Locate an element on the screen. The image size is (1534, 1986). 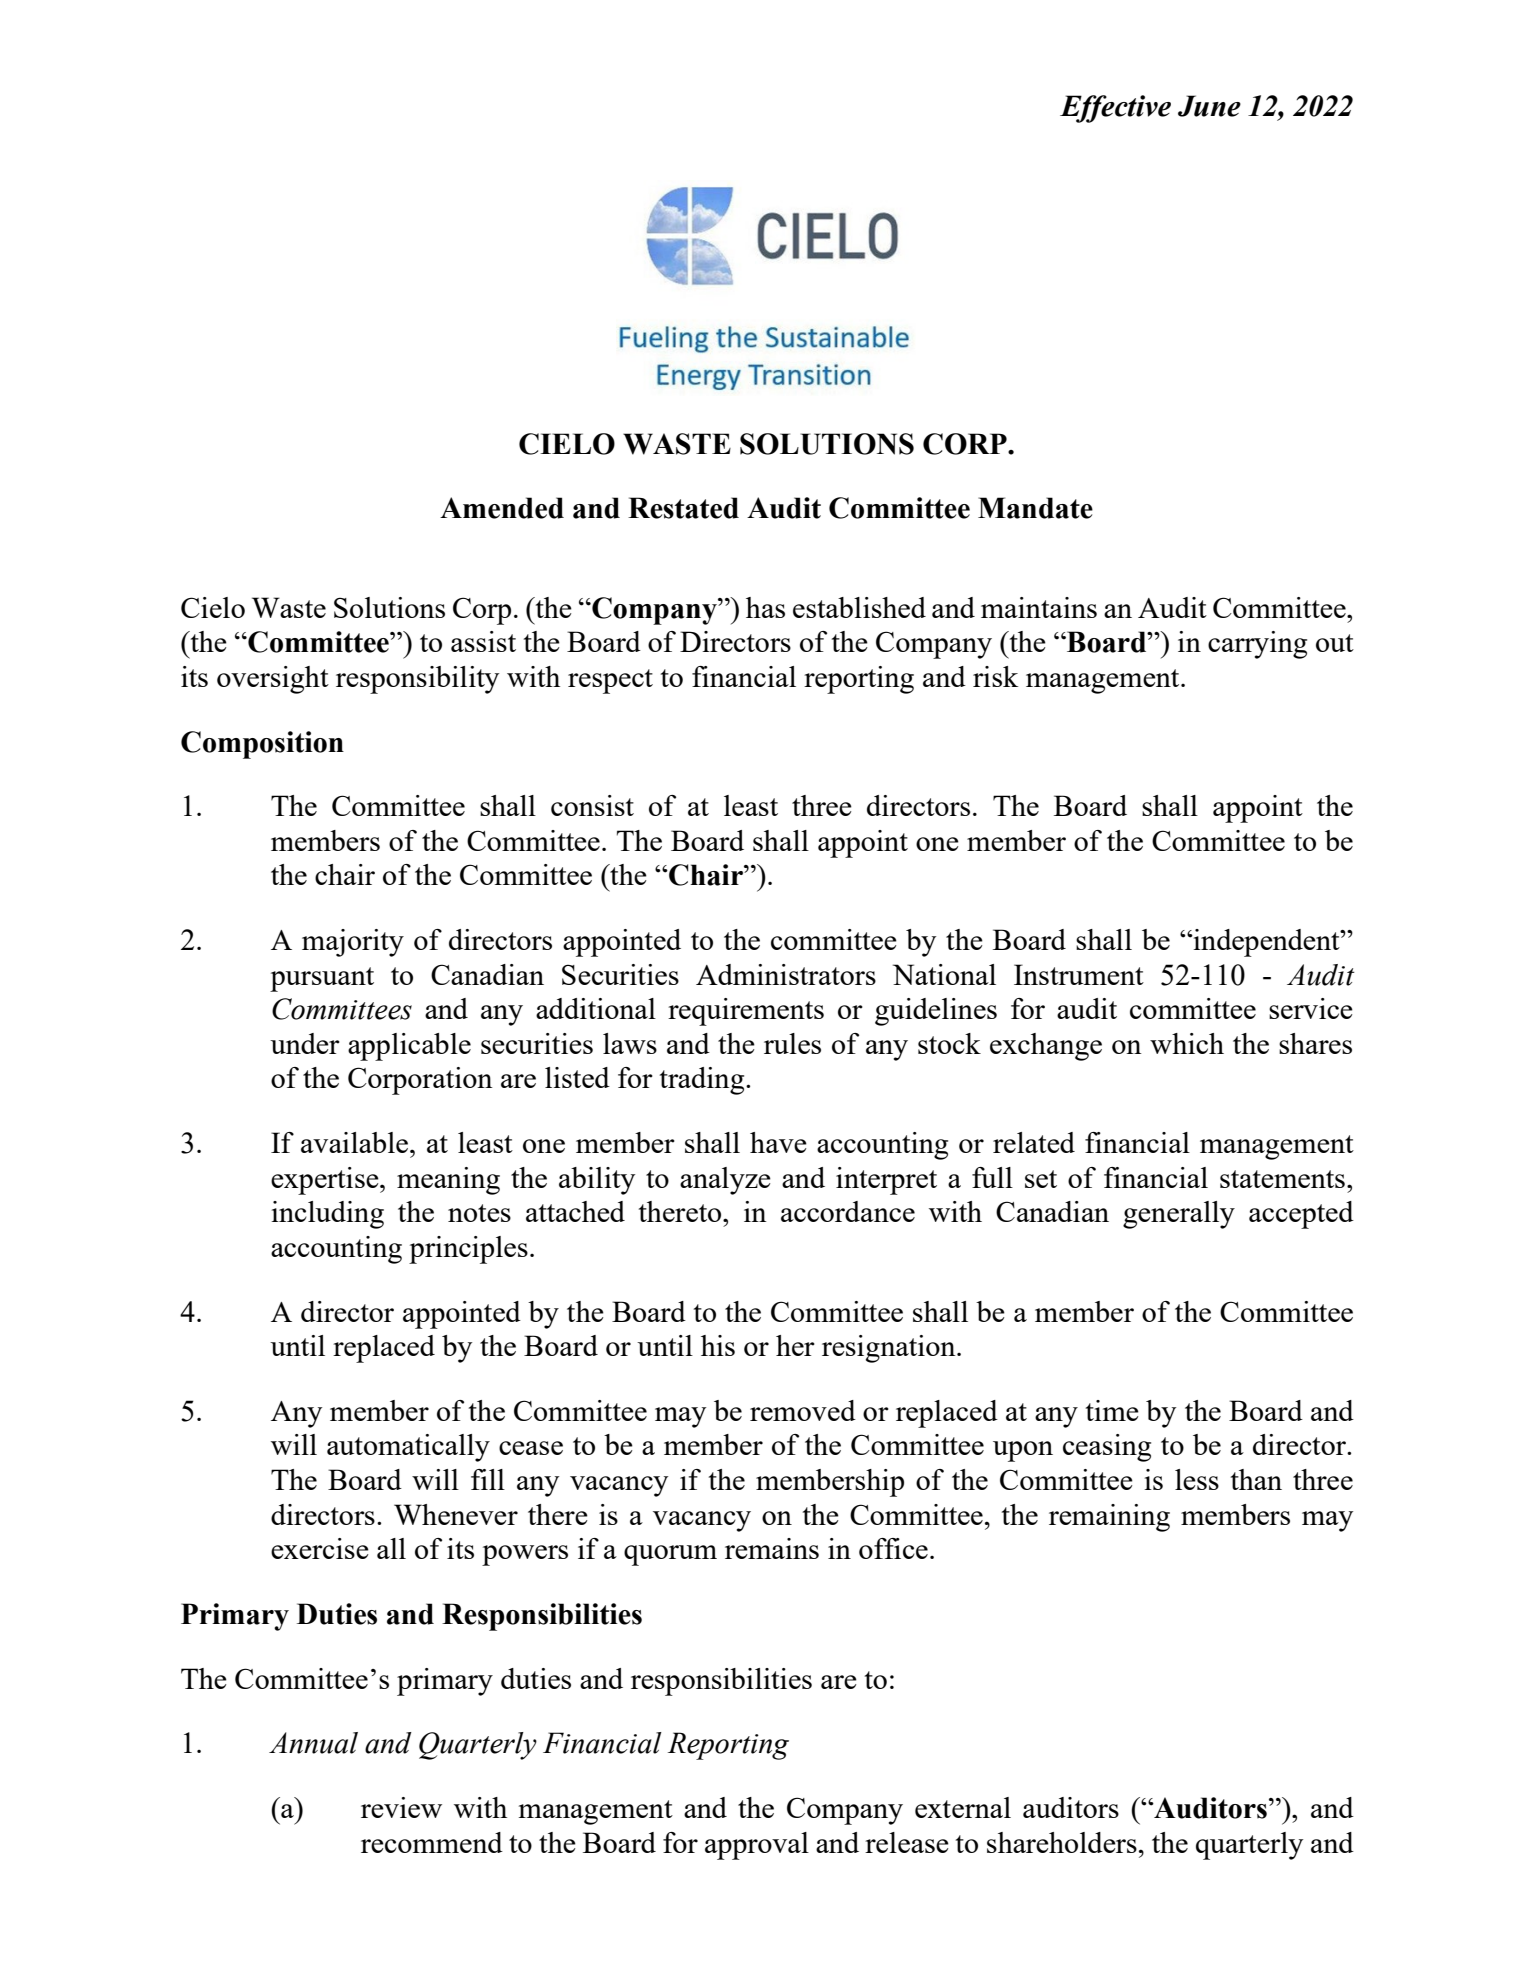
June is located at coordinates (1209, 106).
